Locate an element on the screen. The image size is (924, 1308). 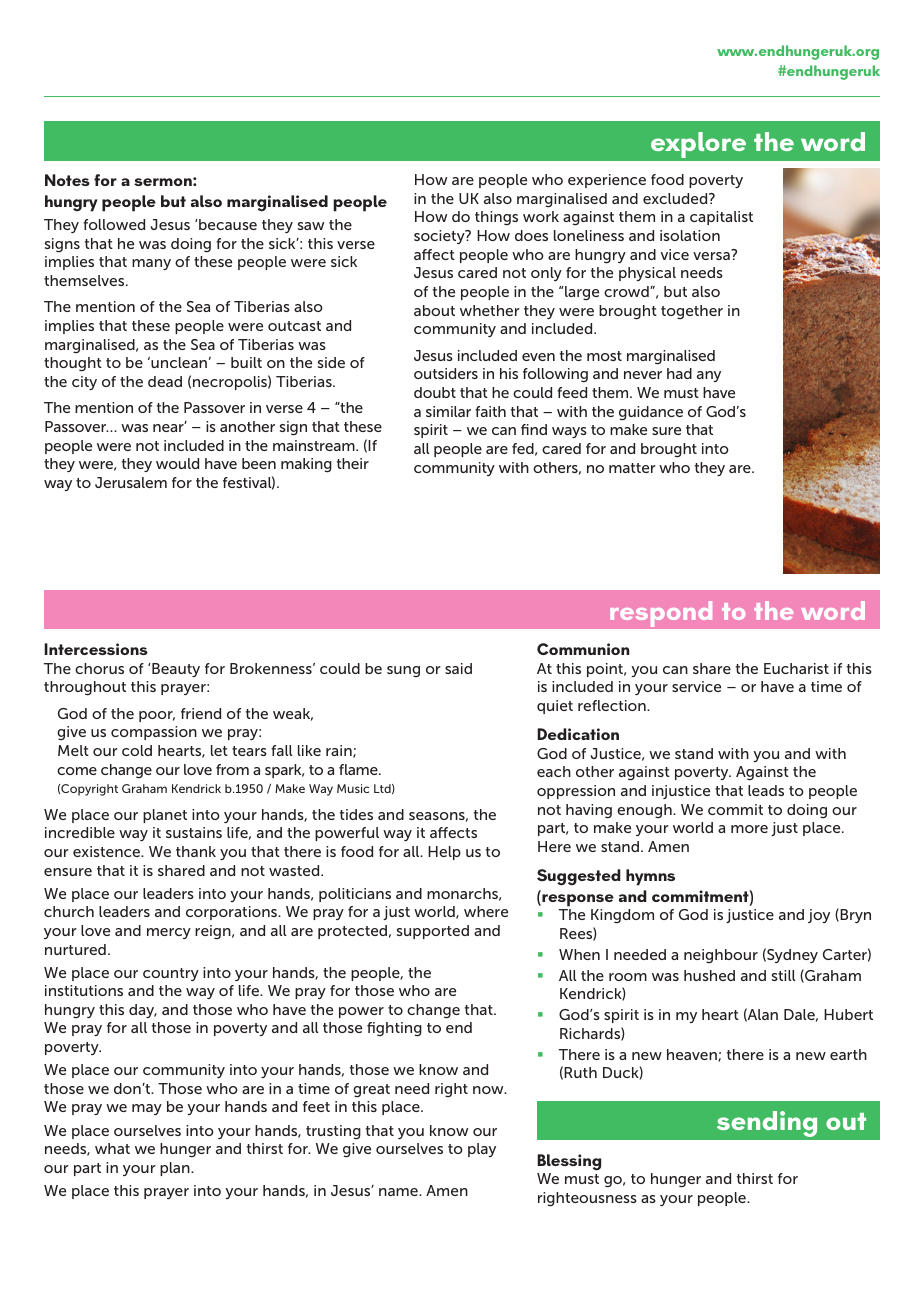
what is located at coordinates (112, 1148).
